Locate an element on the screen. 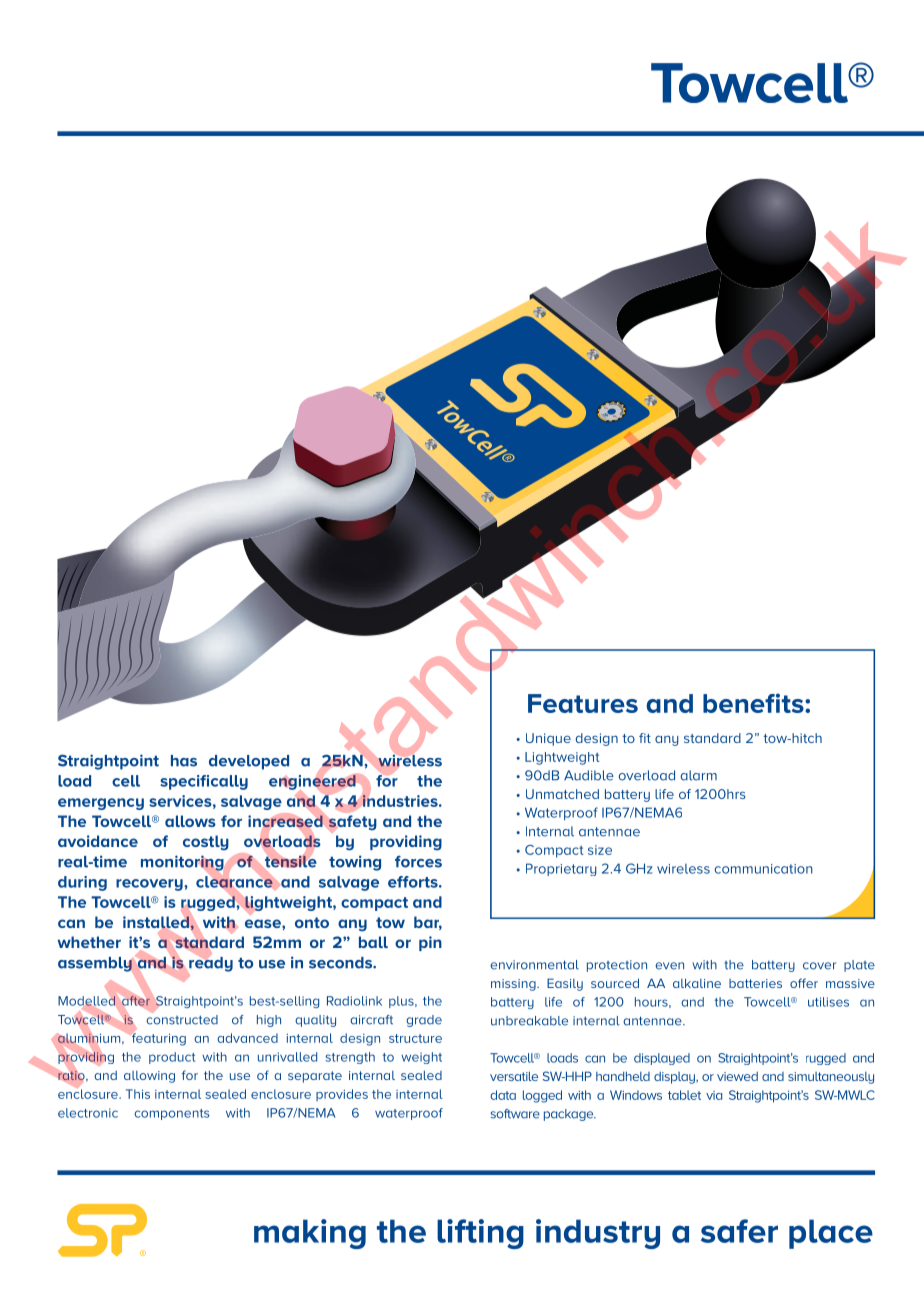 This screenshot has height=1308, width=924. has is located at coordinates (184, 761).
